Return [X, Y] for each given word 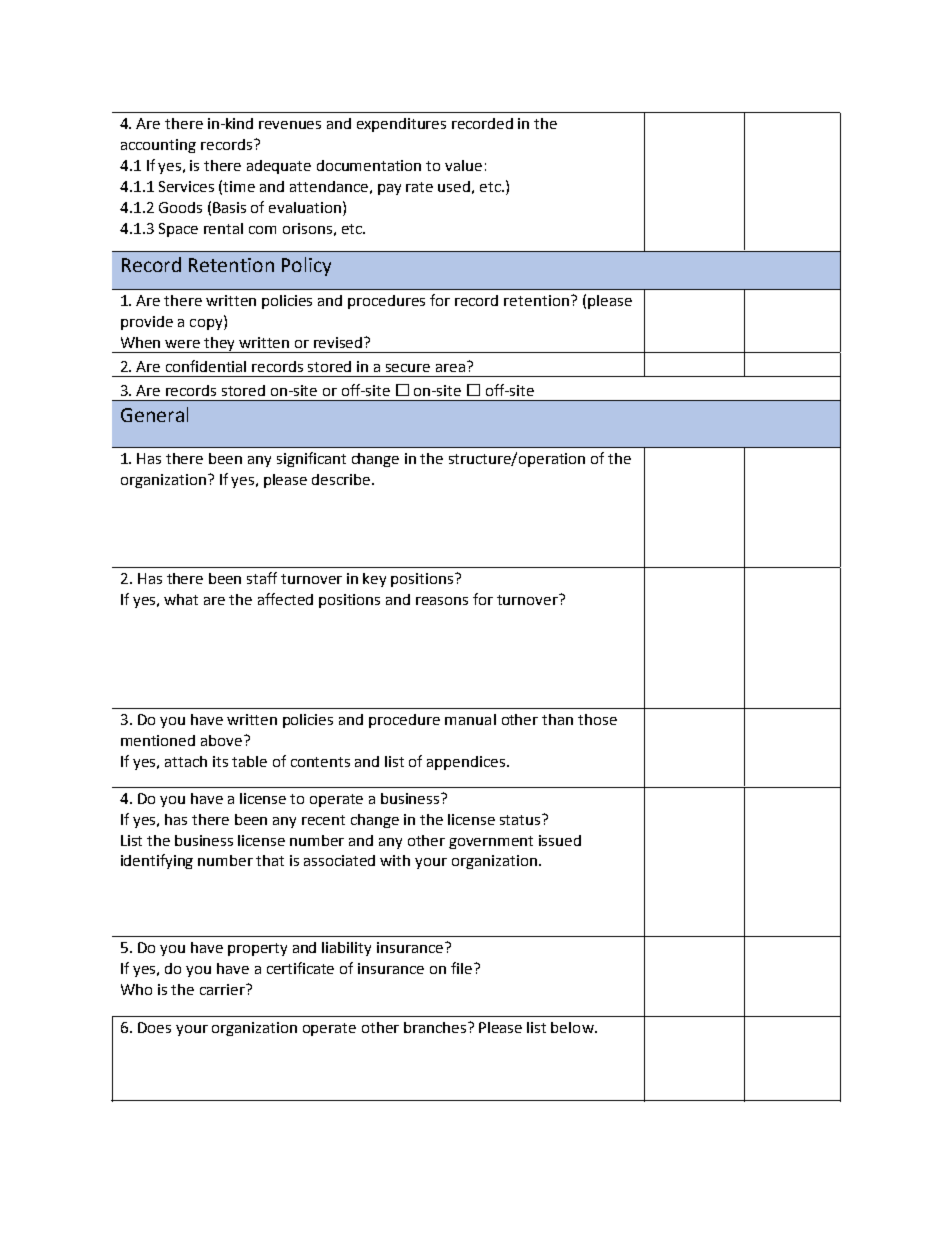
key [374, 580]
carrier [223, 989]
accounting [158, 146]
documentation [369, 165]
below [573, 1027]
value [463, 165]
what [181, 599]
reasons [442, 601]
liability [346, 949]
